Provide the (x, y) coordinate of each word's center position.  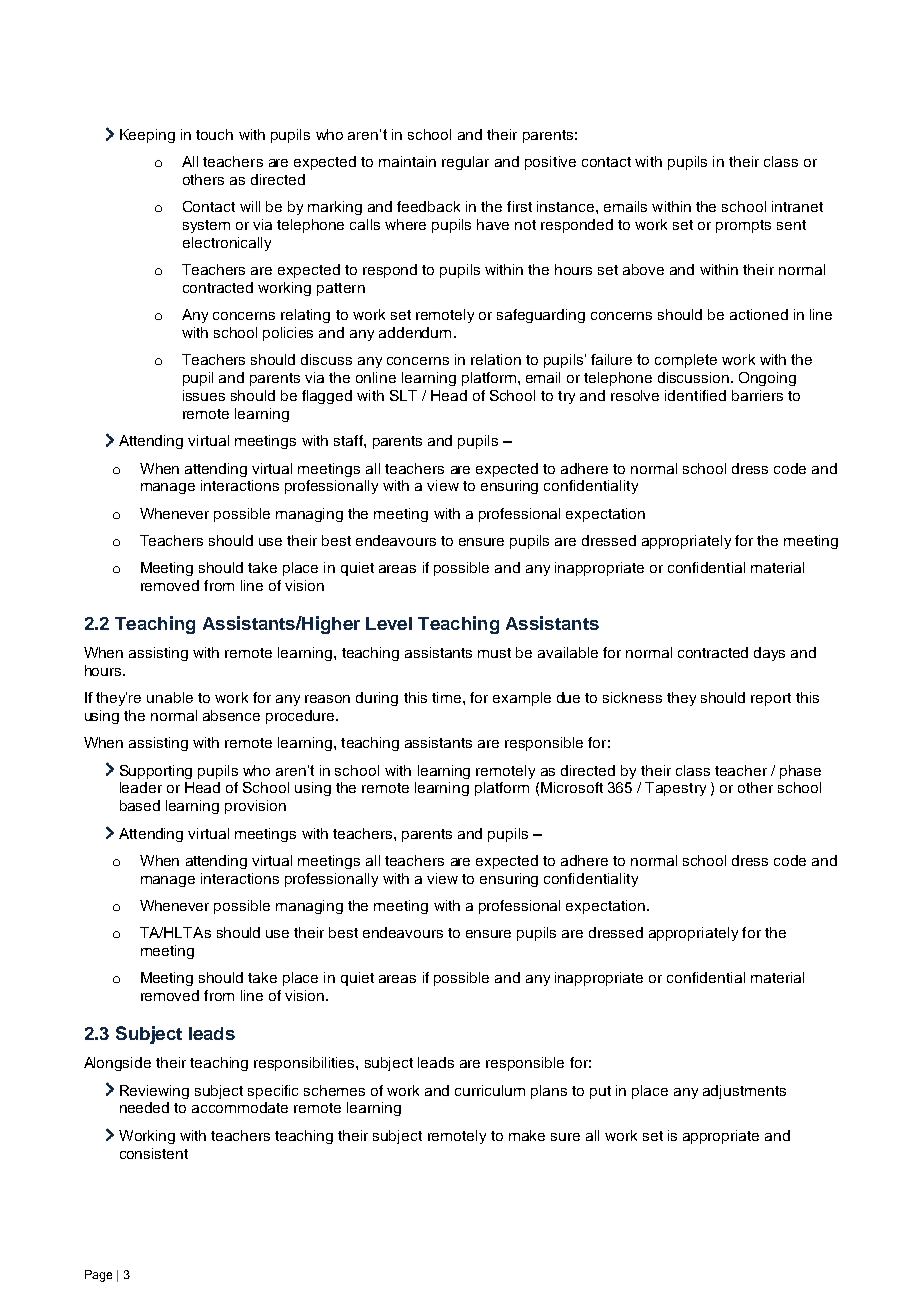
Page (98, 1276)
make (527, 1135)
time (446, 697)
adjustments (744, 1092)
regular (465, 163)
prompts (743, 226)
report (771, 699)
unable (170, 697)
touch (214, 134)
